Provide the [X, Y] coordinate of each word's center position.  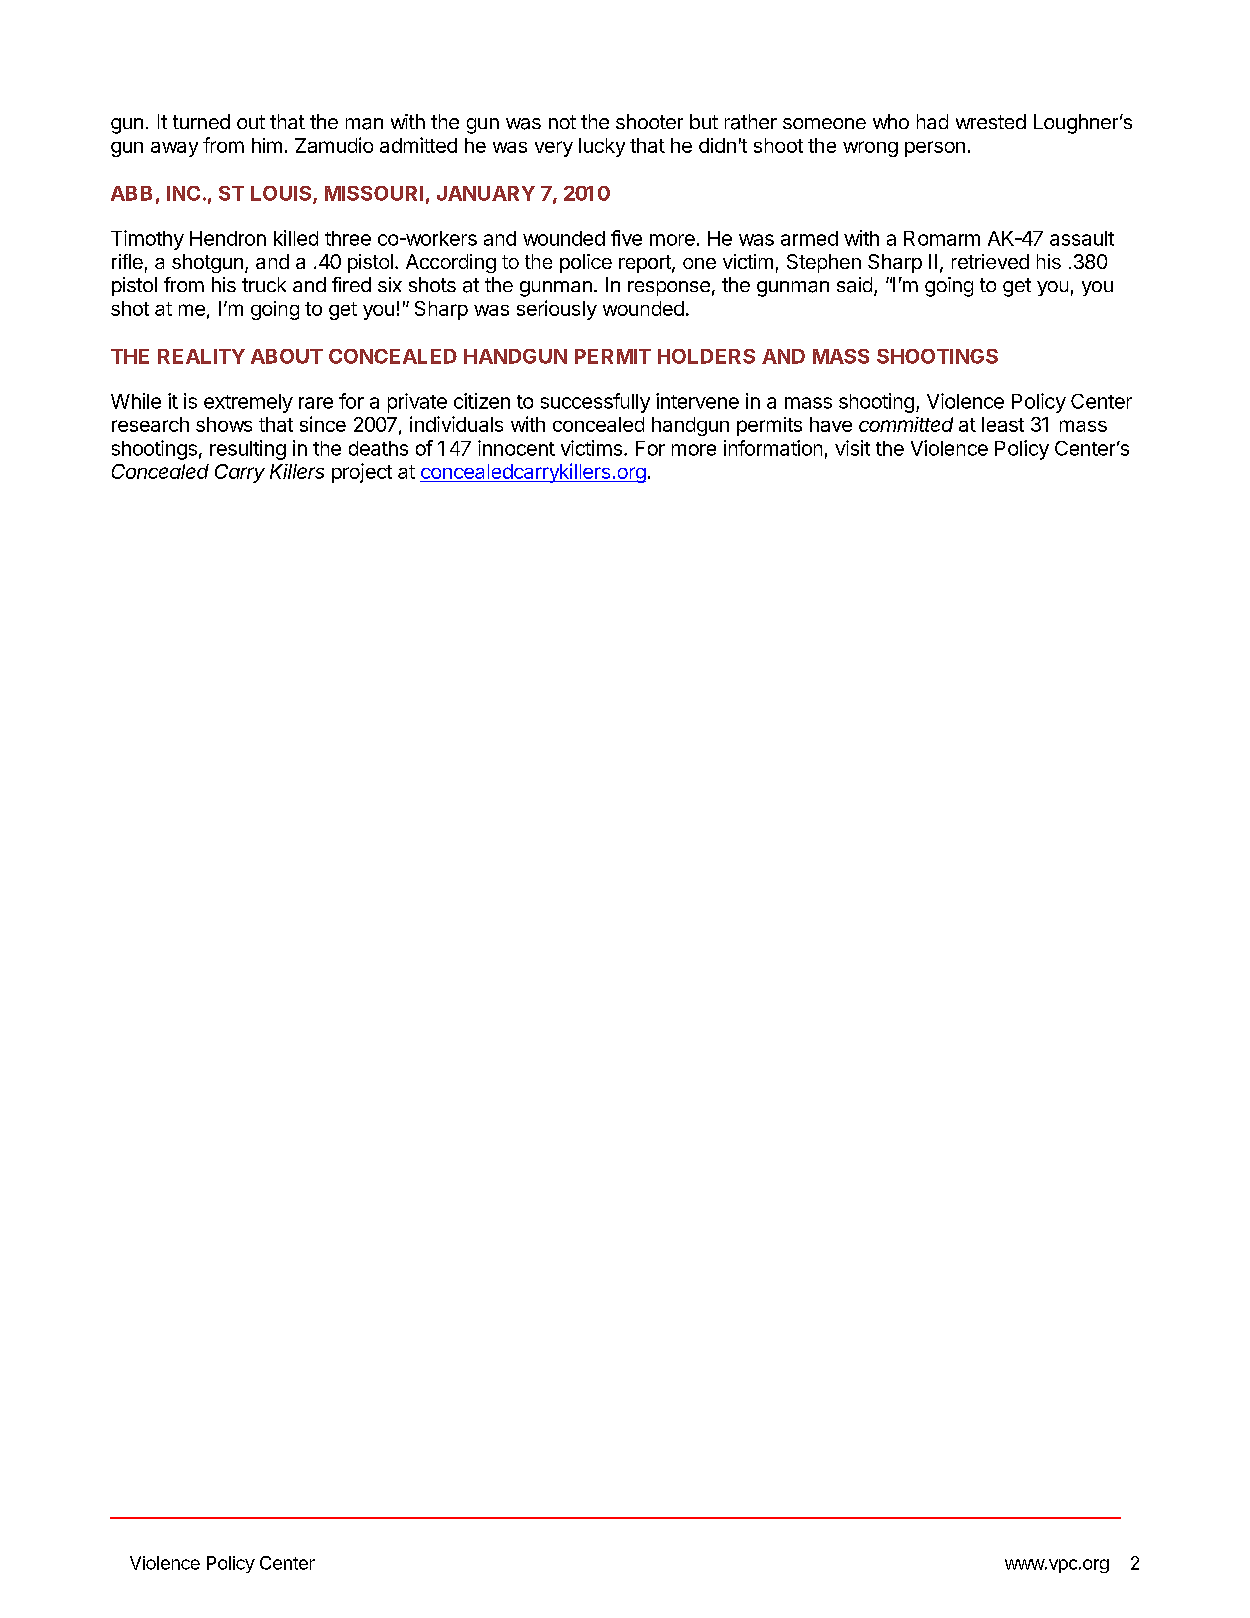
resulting [248, 450]
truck [264, 284]
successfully [595, 403]
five [626, 238]
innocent [516, 448]
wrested [991, 121]
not [562, 122]
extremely [248, 403]
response [669, 288]
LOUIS [282, 194]
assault [1082, 238]
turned [201, 121]
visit [852, 448]
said [854, 285]
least [1003, 424]
